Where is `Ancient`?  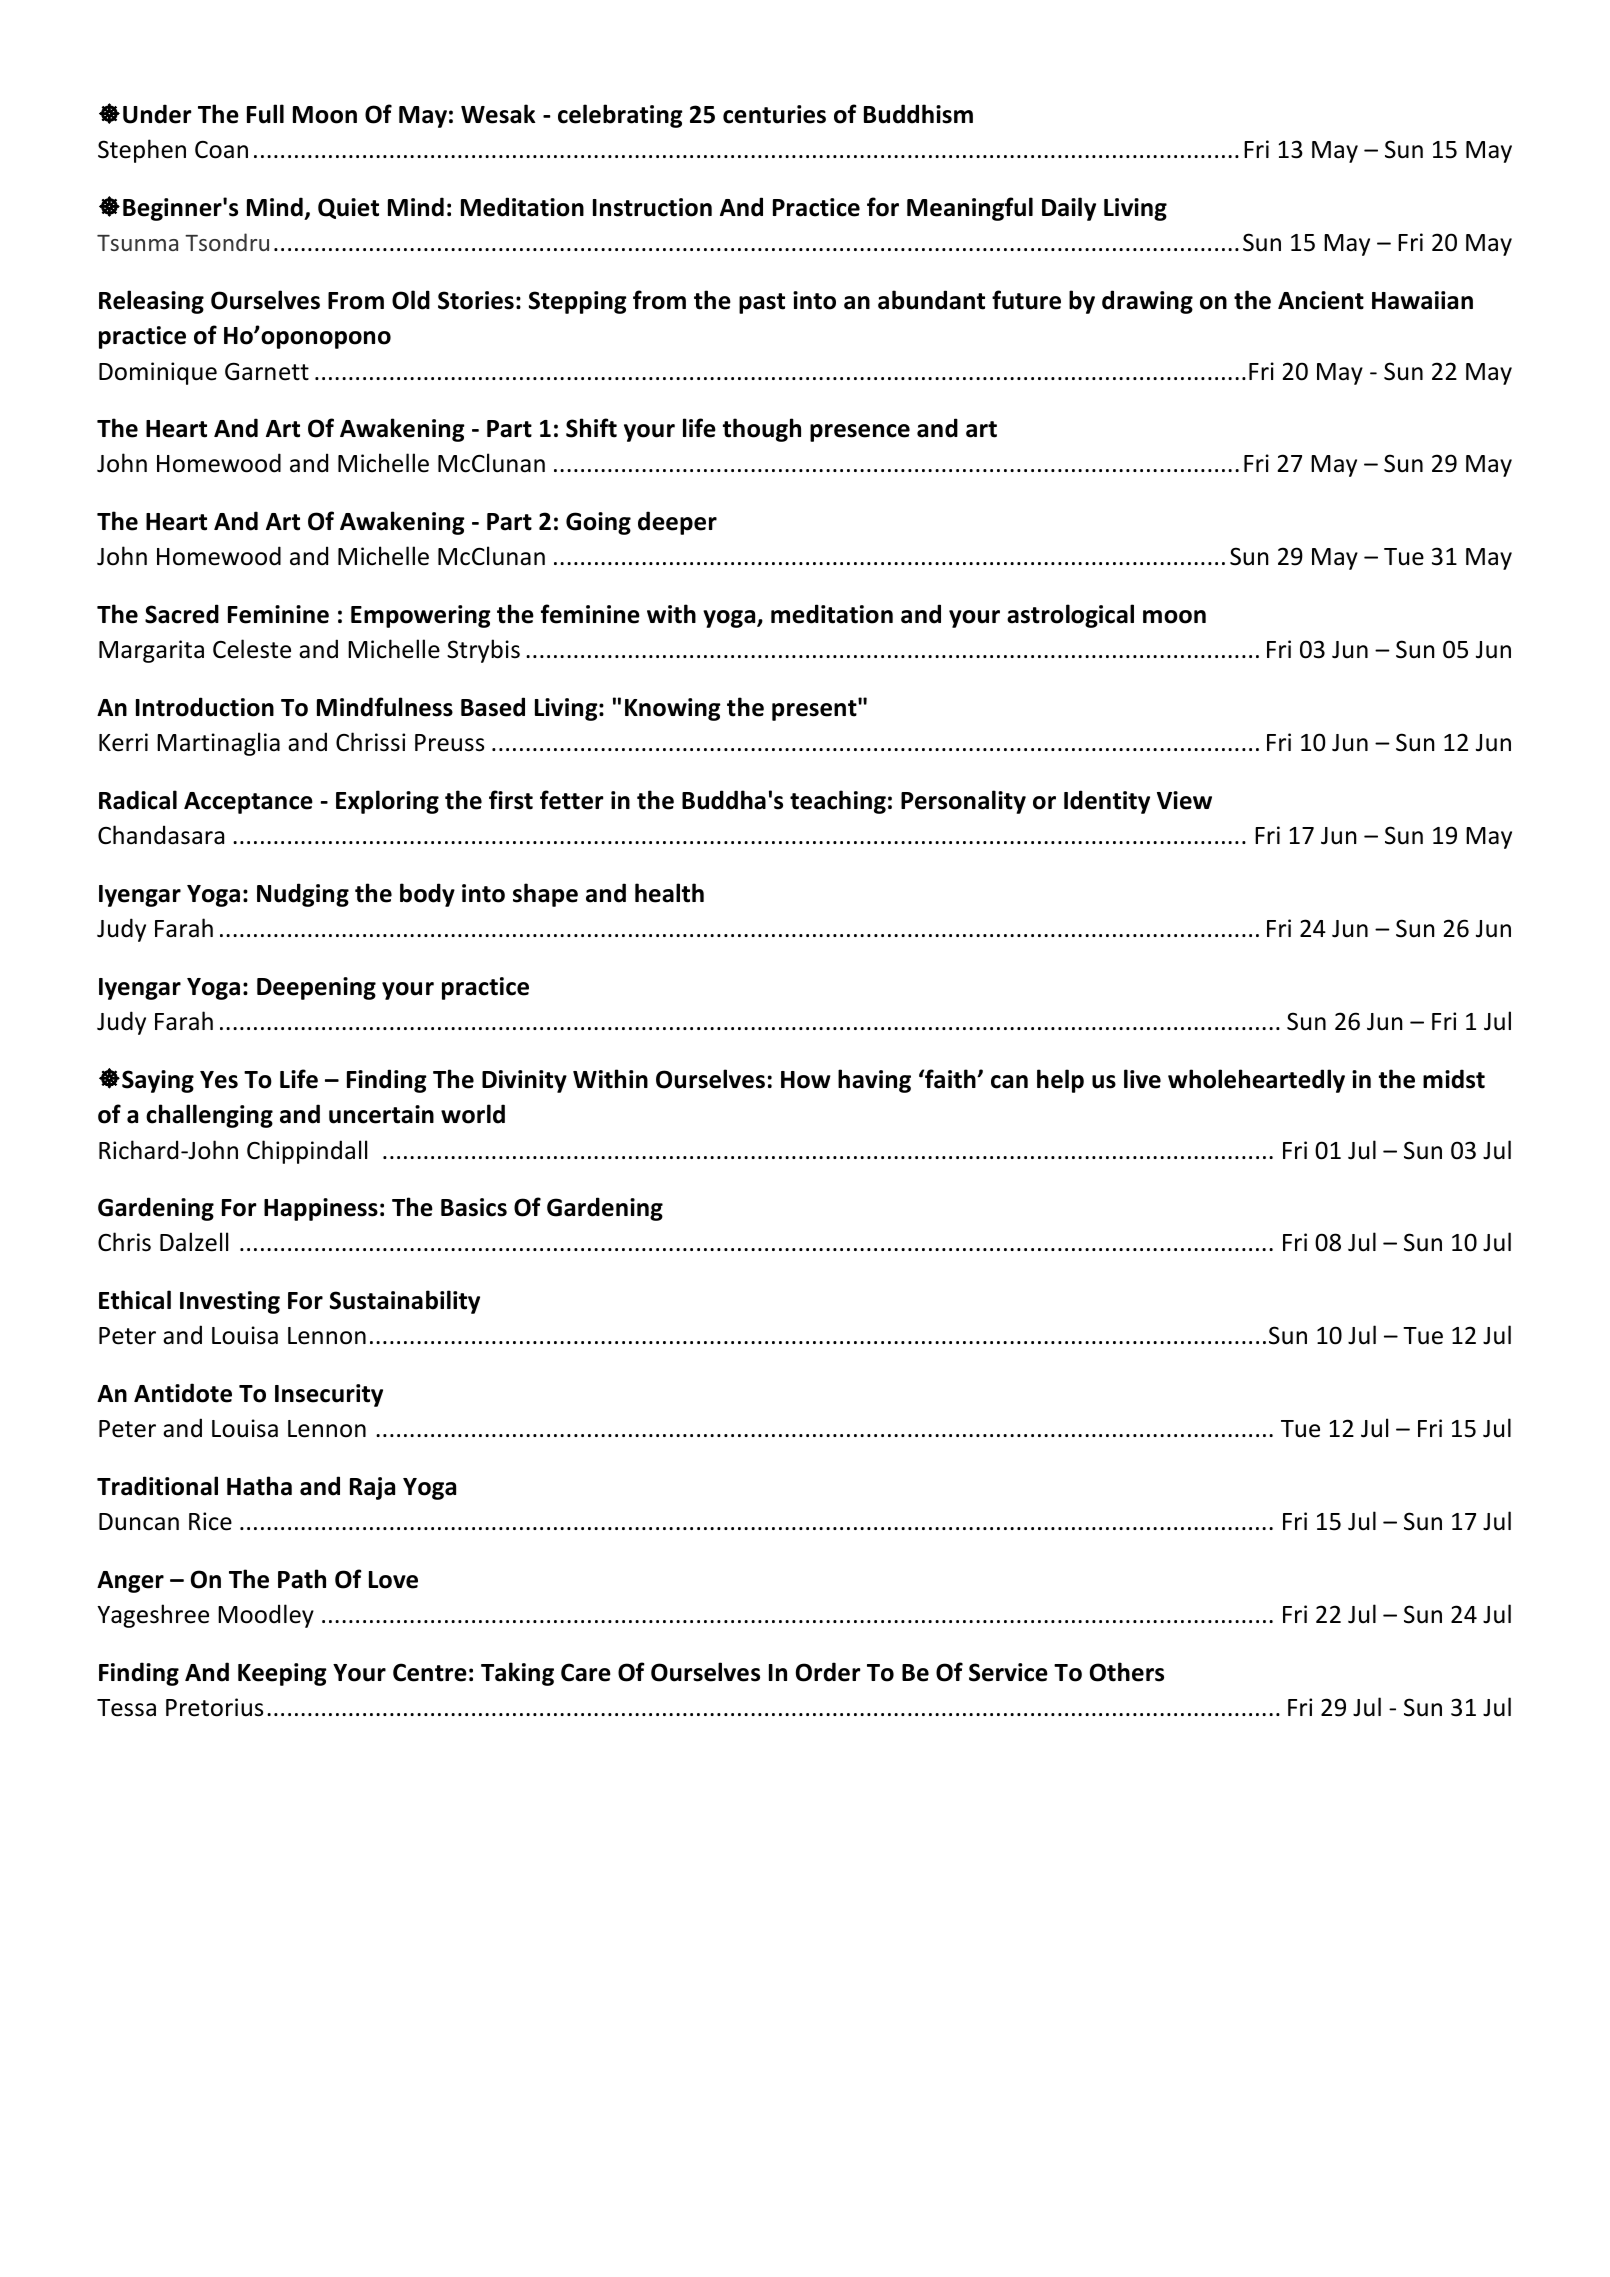 Ancient is located at coordinates (1321, 300).
